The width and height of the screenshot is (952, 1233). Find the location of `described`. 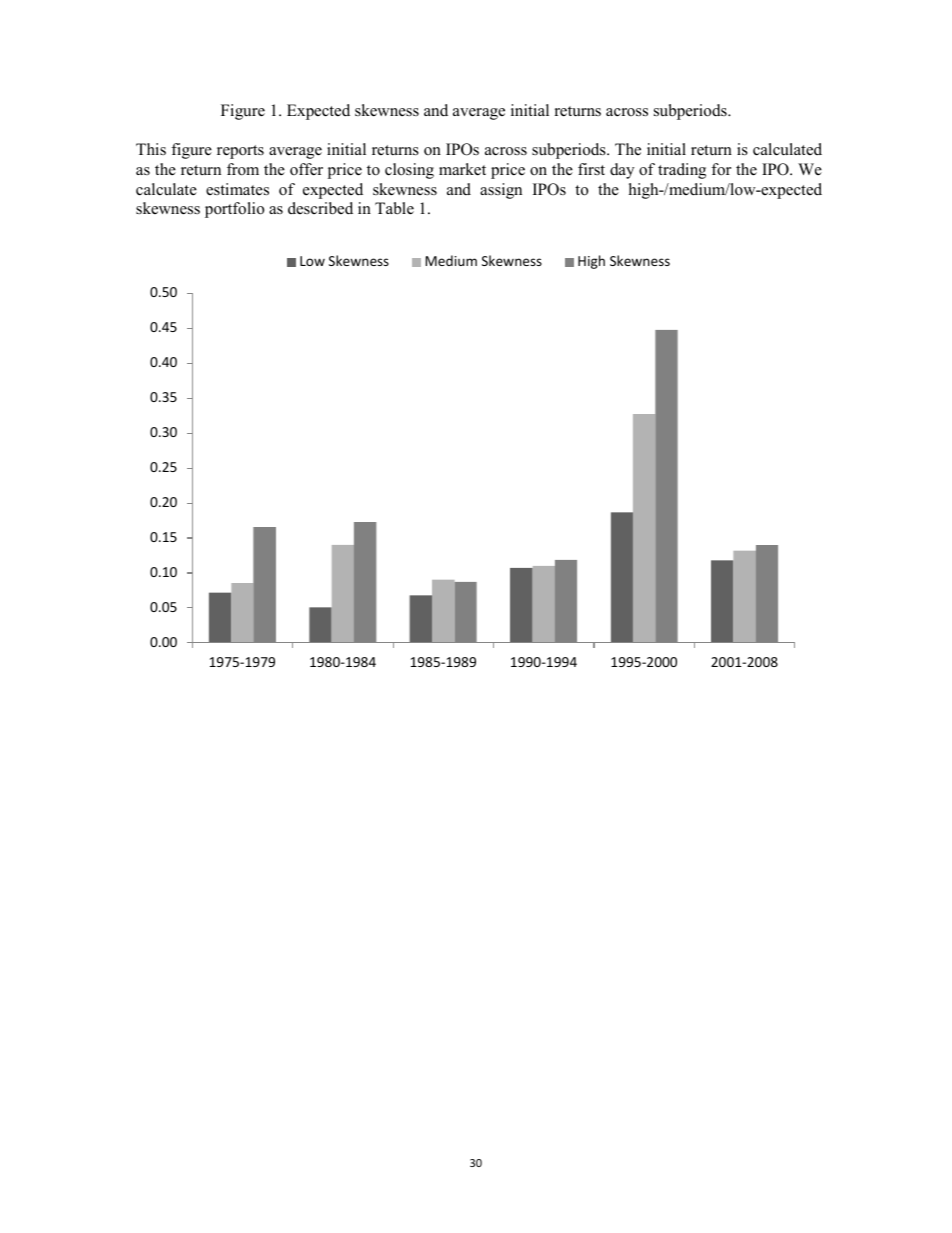

described is located at coordinates (320, 208).
